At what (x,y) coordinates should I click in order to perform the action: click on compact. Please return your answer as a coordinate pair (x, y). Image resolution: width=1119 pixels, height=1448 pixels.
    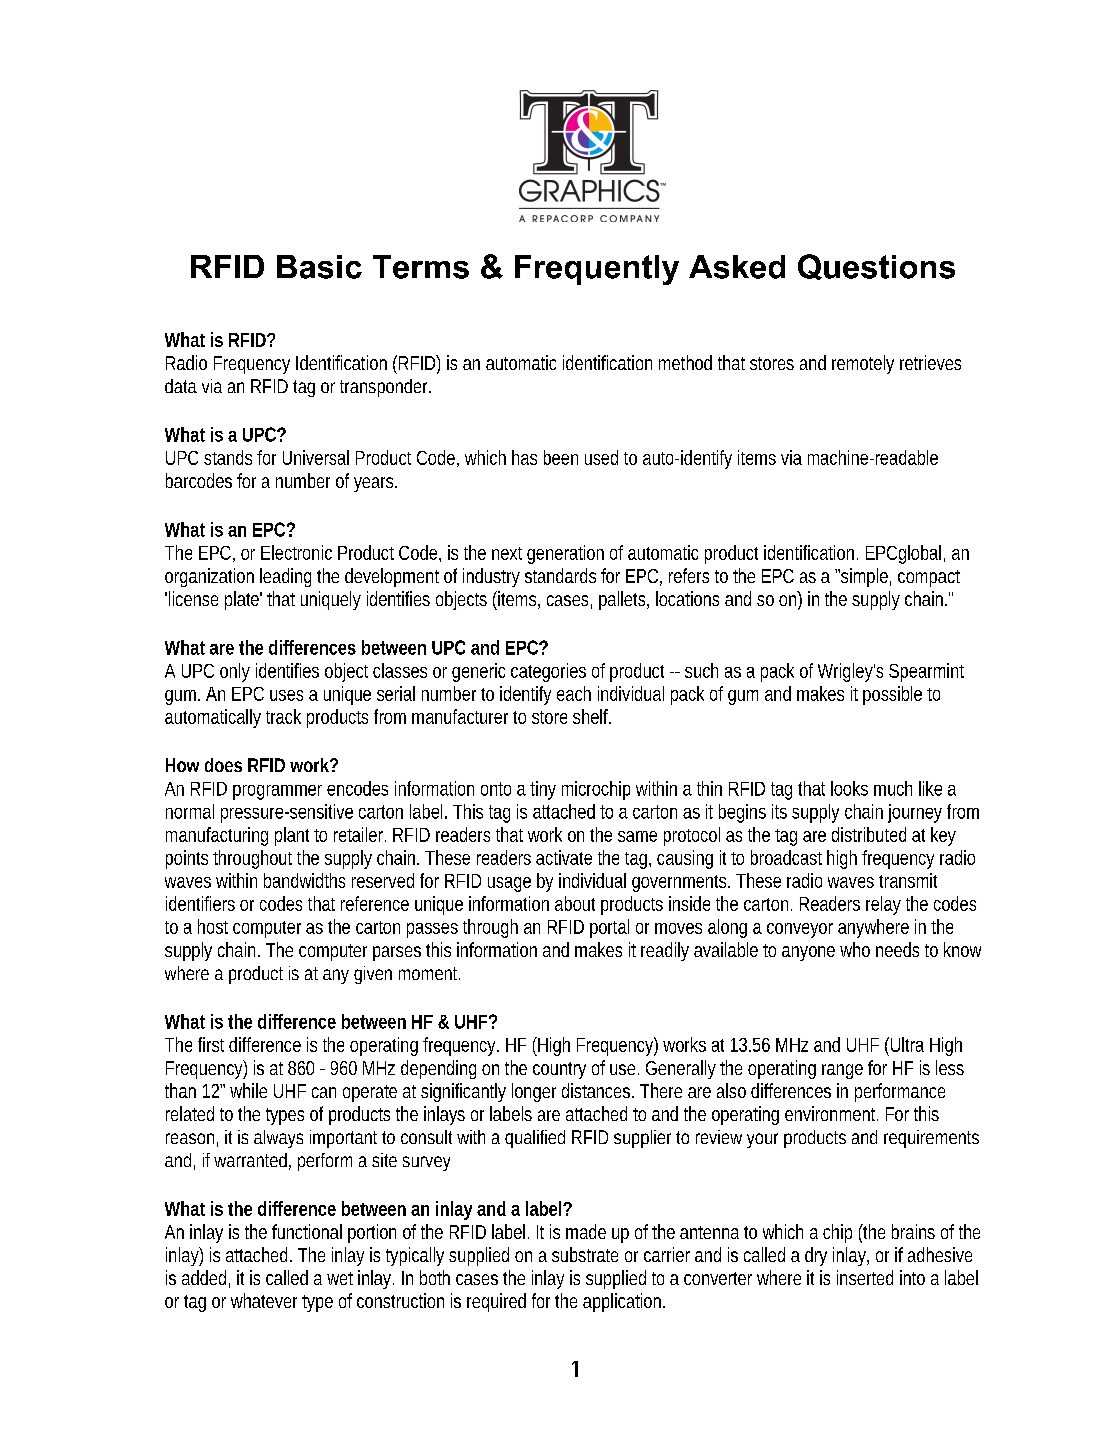
    Looking at the image, I should click on (929, 578).
